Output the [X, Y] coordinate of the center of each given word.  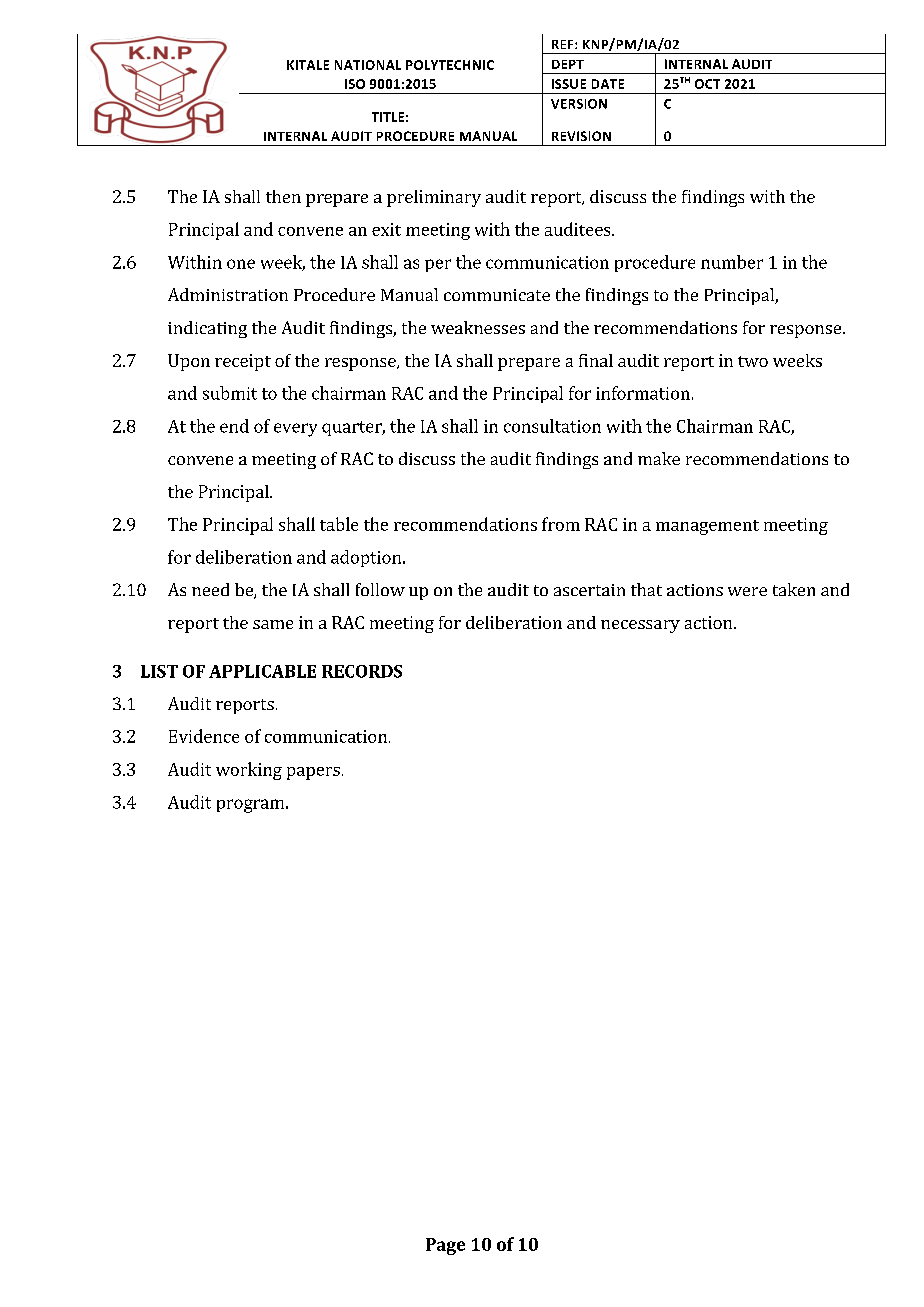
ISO [355, 84]
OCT [707, 84]
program [250, 806]
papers [313, 773]
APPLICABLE [262, 671]
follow [380, 589]
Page [445, 1246]
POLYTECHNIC [450, 65]
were [747, 591]
